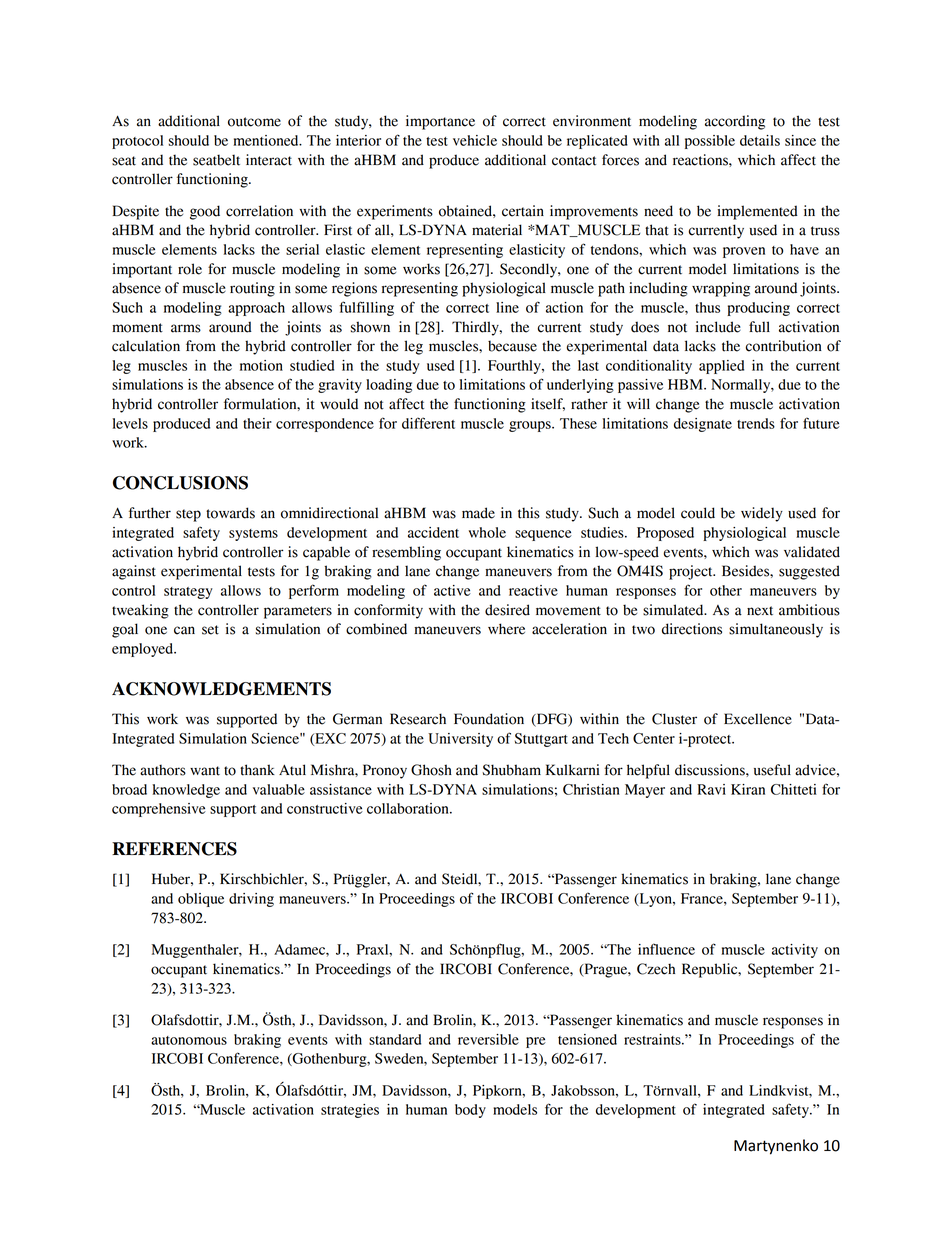 The image size is (952, 1233). What do you see at coordinates (756, 423) in the screenshot?
I see `trends` at bounding box center [756, 423].
